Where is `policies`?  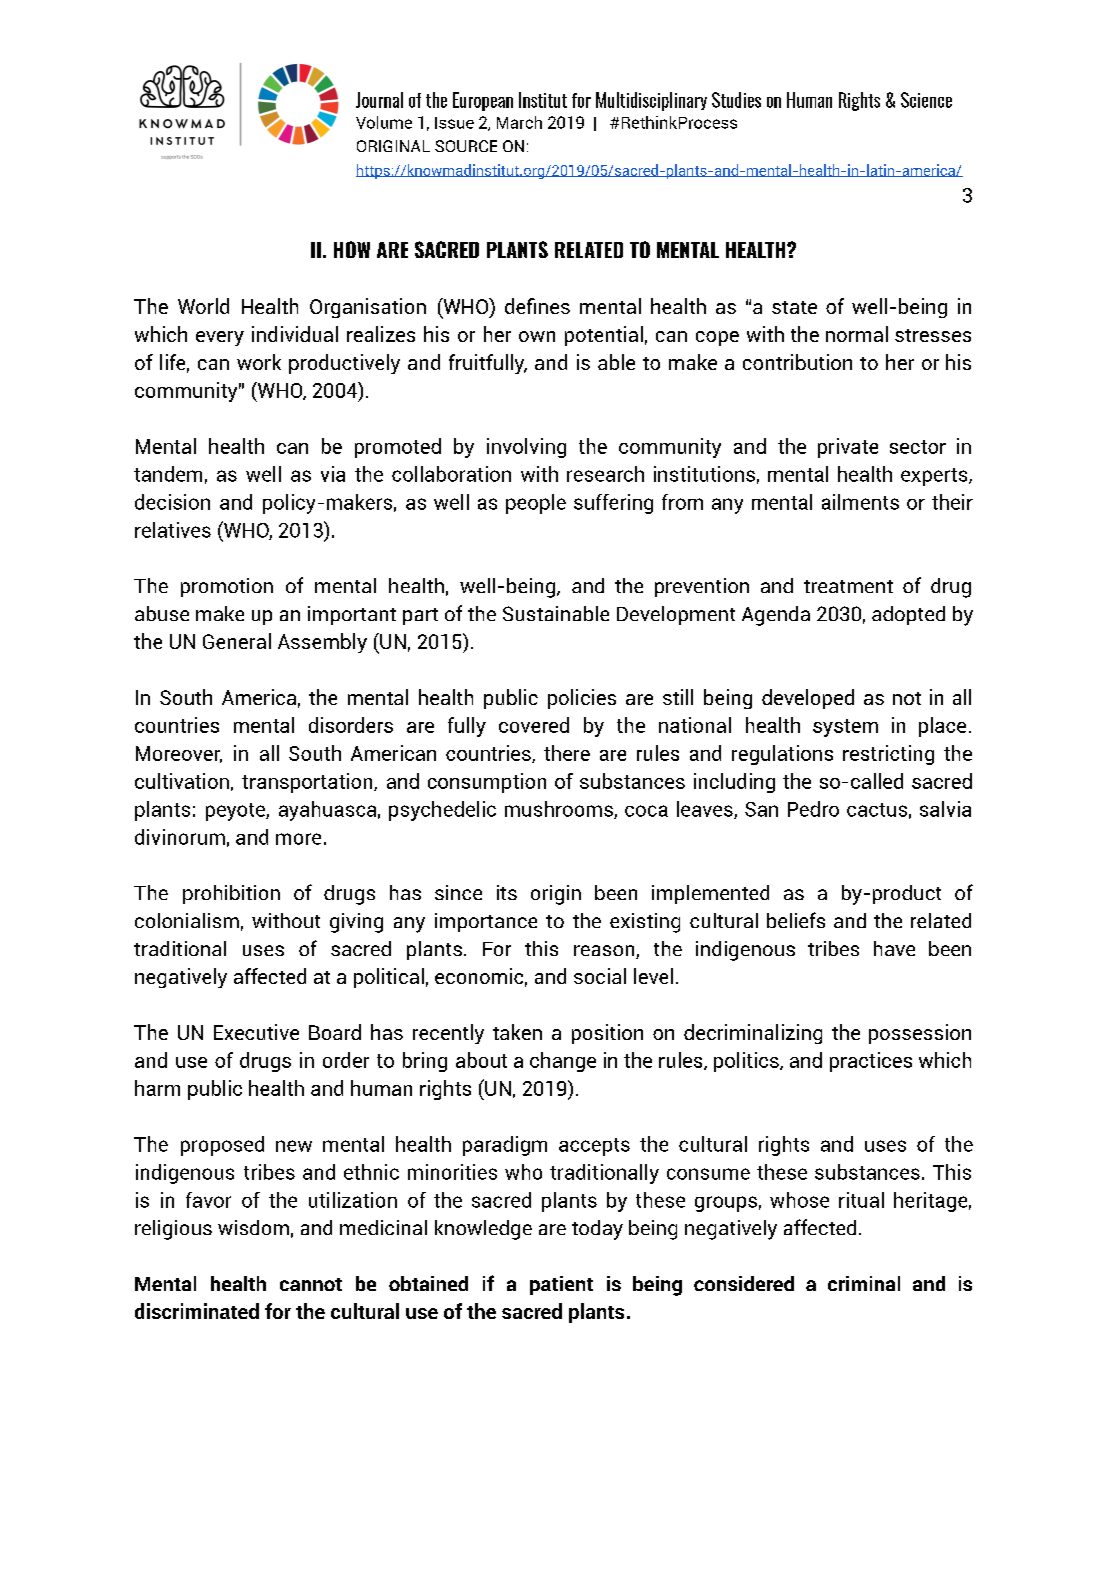 policies is located at coordinates (582, 699).
